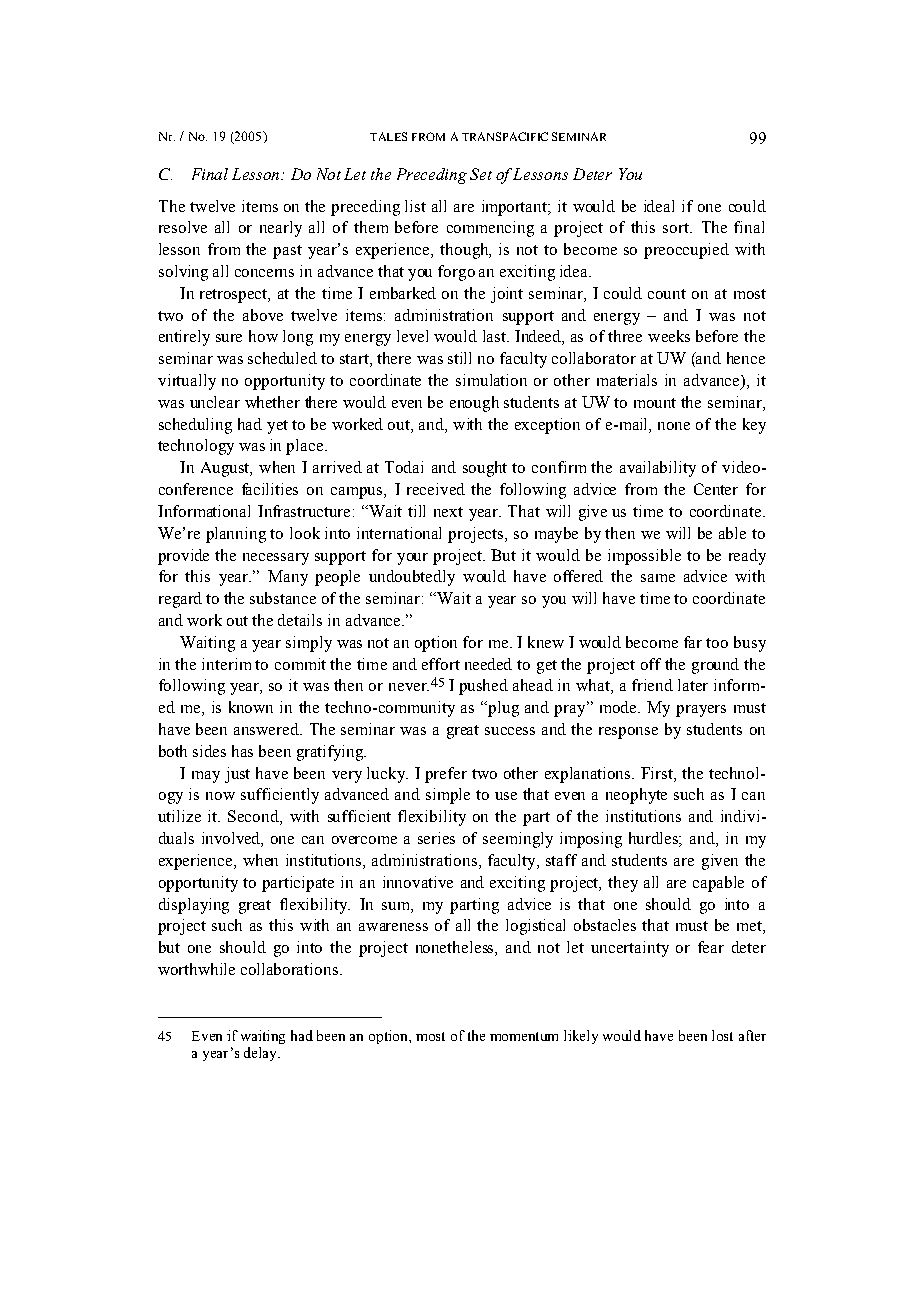 Image resolution: width=924 pixels, height=1308 pixels. I want to click on substance, so click(283, 598).
